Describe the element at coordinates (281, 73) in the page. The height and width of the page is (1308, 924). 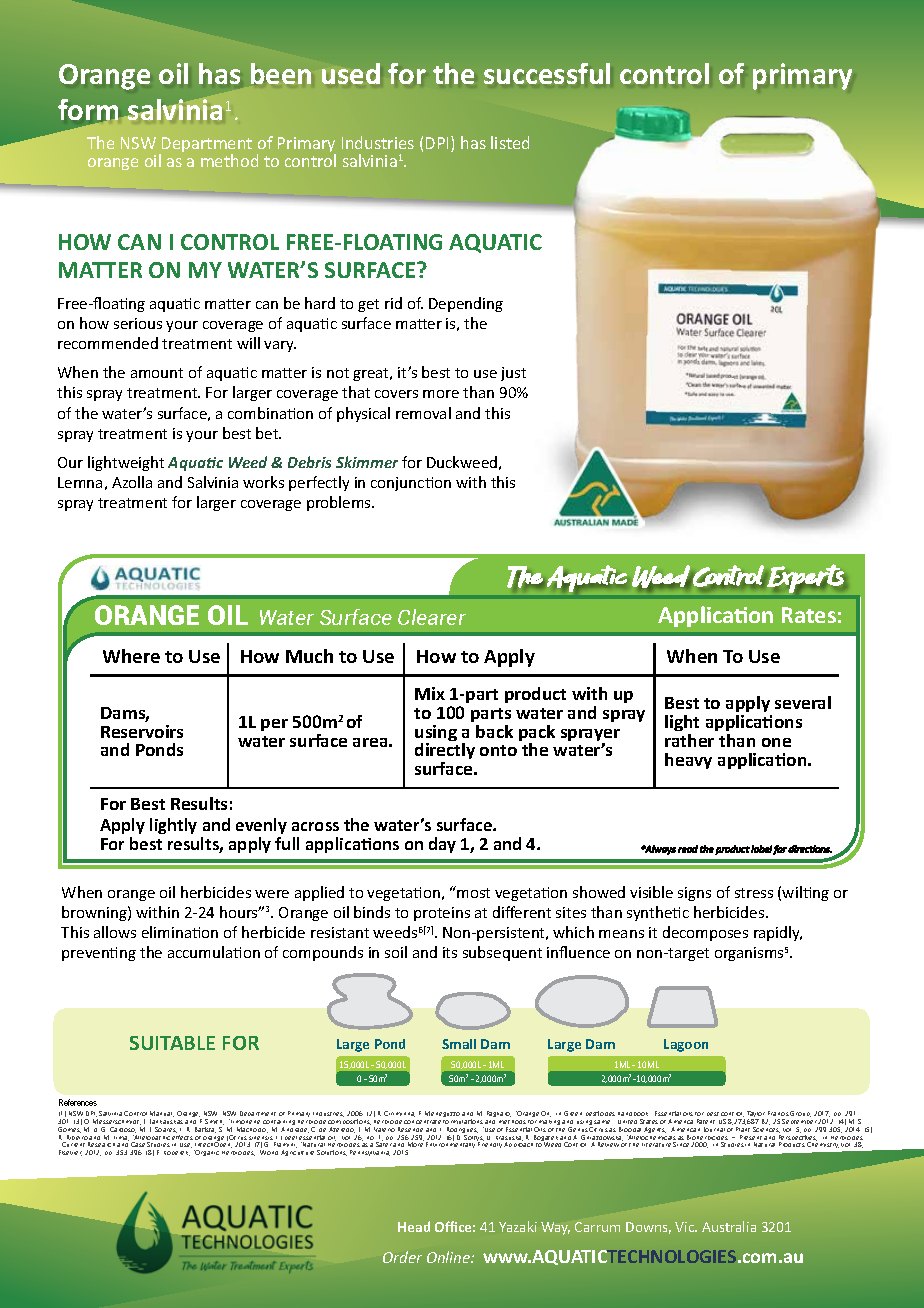
I see `been` at that location.
